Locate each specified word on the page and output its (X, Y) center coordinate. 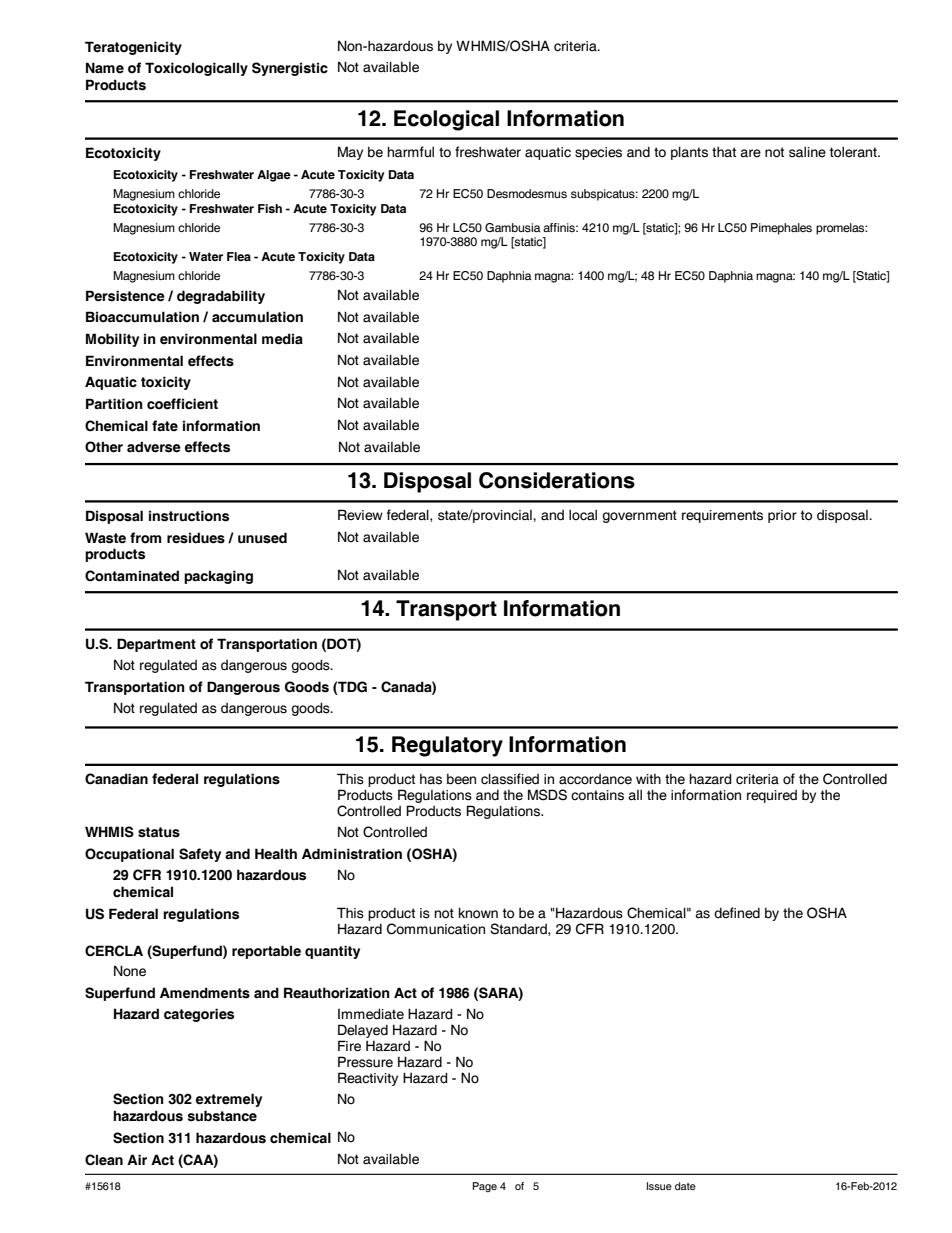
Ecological (446, 120)
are (750, 153)
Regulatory (447, 746)
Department (156, 645)
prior (782, 516)
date (685, 1186)
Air (137, 1159)
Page (485, 1187)
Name (105, 68)
